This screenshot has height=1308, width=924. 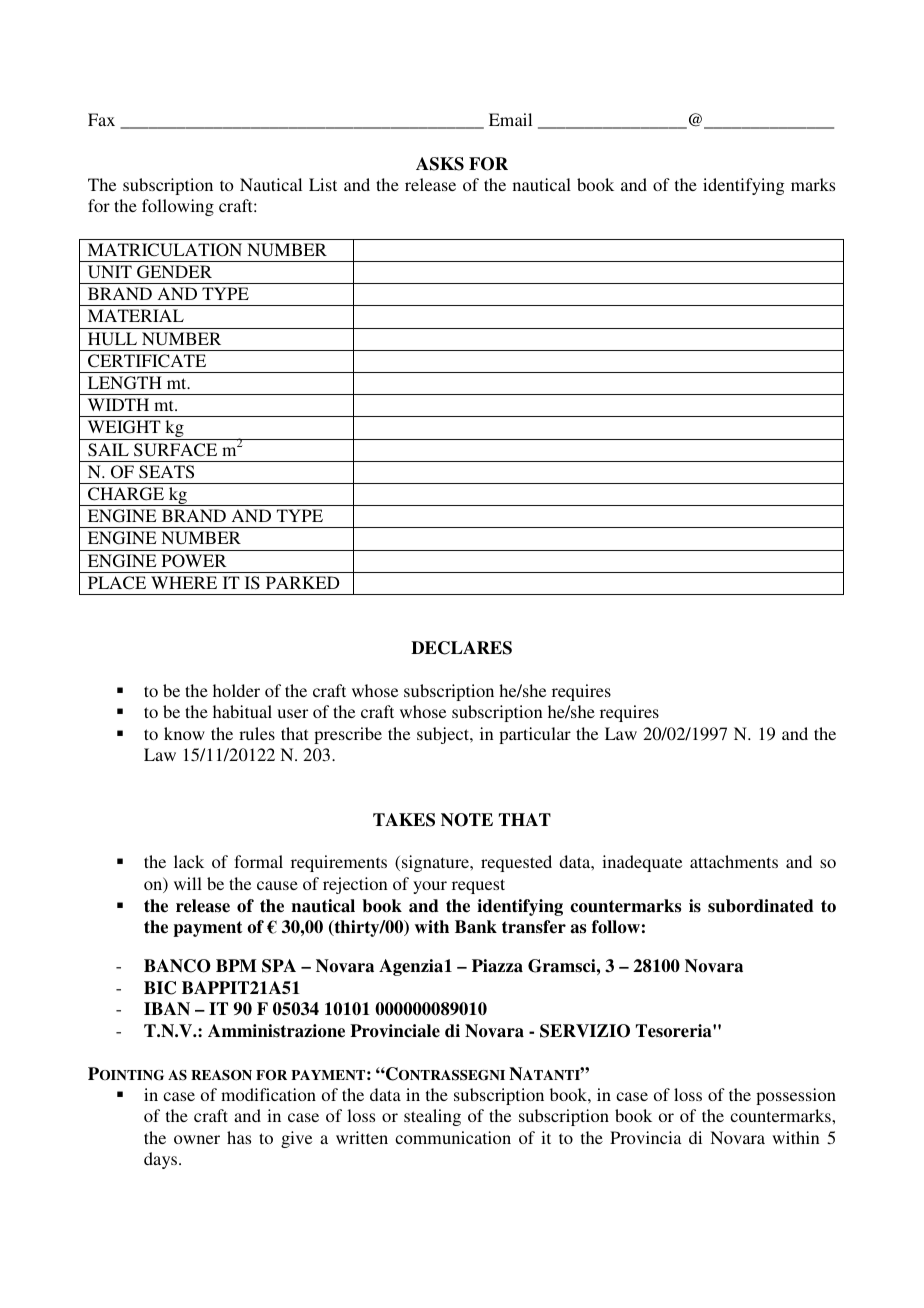 What do you see at coordinates (796, 1096) in the screenshot?
I see `possession` at bounding box center [796, 1096].
